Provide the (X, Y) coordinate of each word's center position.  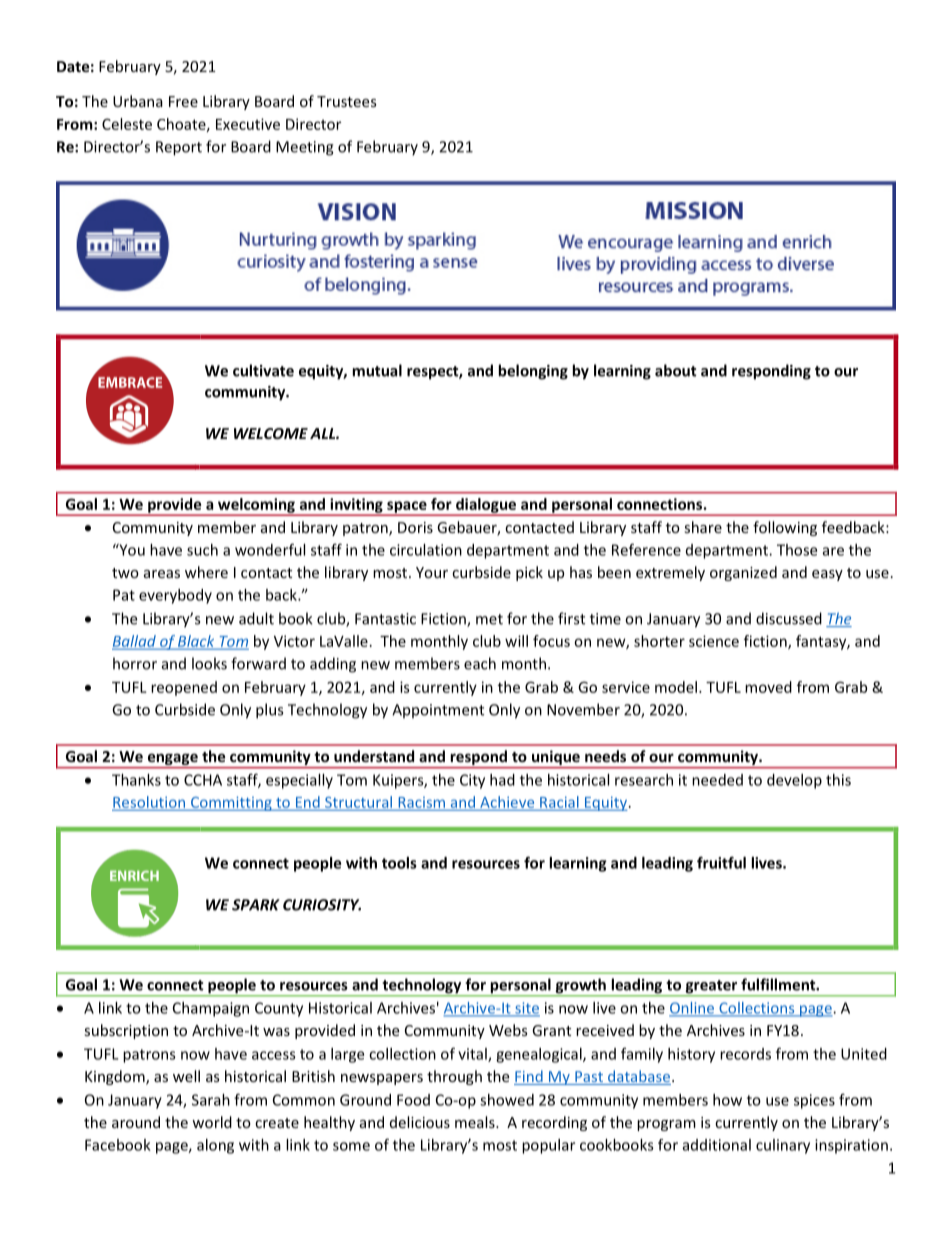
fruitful (721, 862)
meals (476, 1122)
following (785, 528)
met (489, 619)
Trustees (347, 101)
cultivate (263, 370)
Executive (248, 124)
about (676, 370)
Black (196, 642)
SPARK (256, 905)
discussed (789, 618)
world (212, 1122)
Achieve (507, 803)
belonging (533, 372)
